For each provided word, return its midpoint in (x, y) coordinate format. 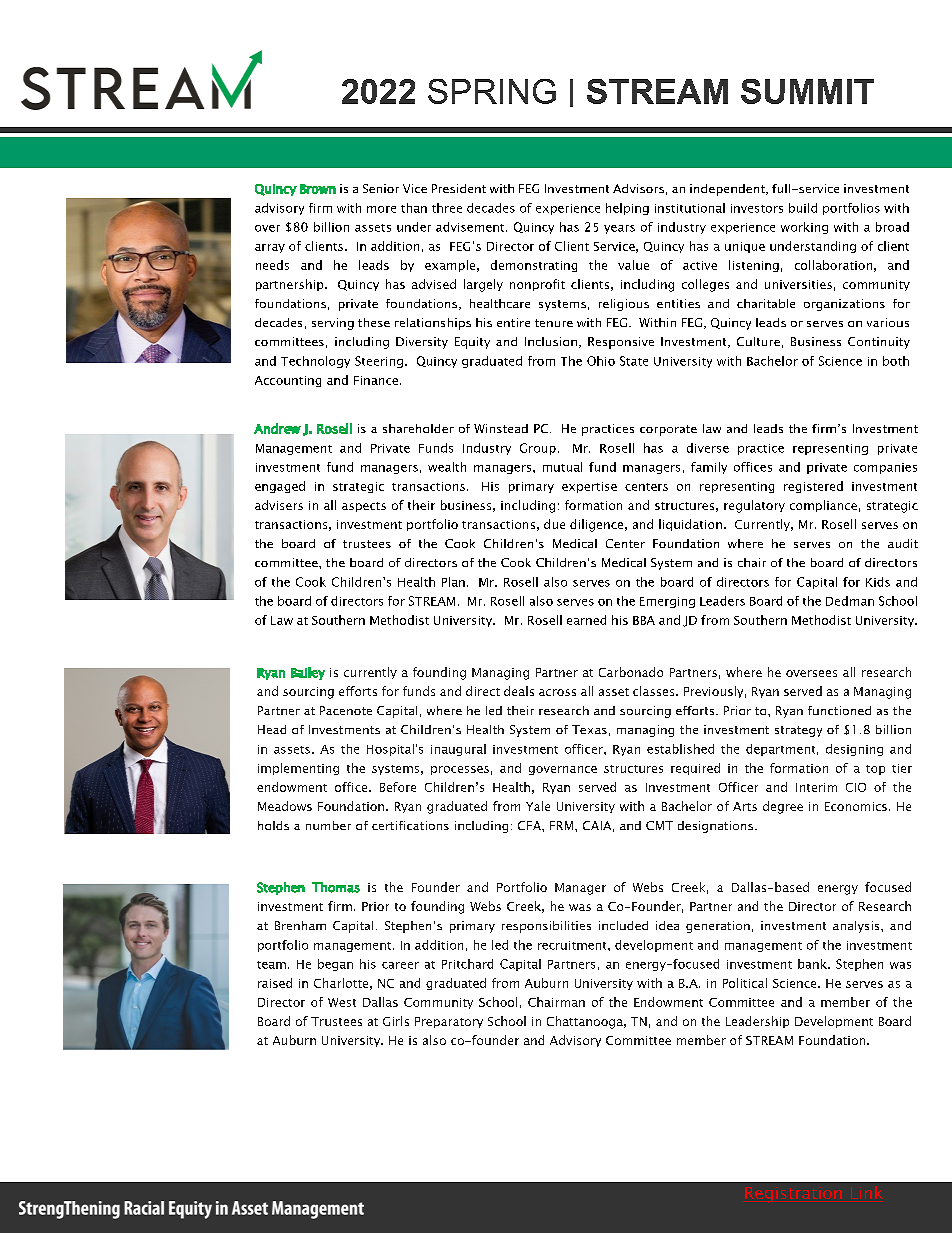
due (554, 524)
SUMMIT (807, 91)
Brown (318, 189)
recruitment (573, 945)
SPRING (492, 91)
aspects (364, 507)
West (342, 1002)
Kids (878, 582)
